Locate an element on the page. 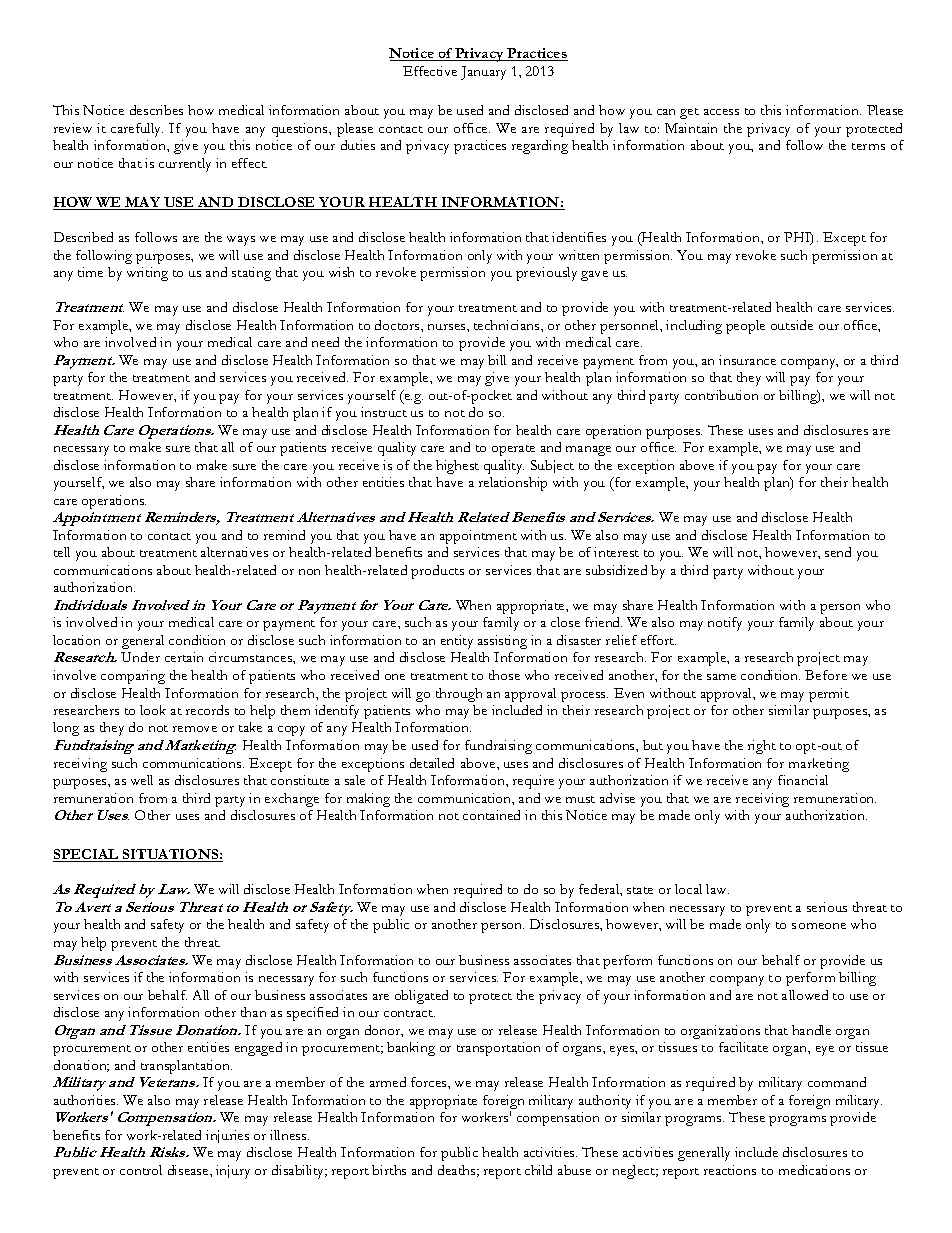  right is located at coordinates (762, 747).
